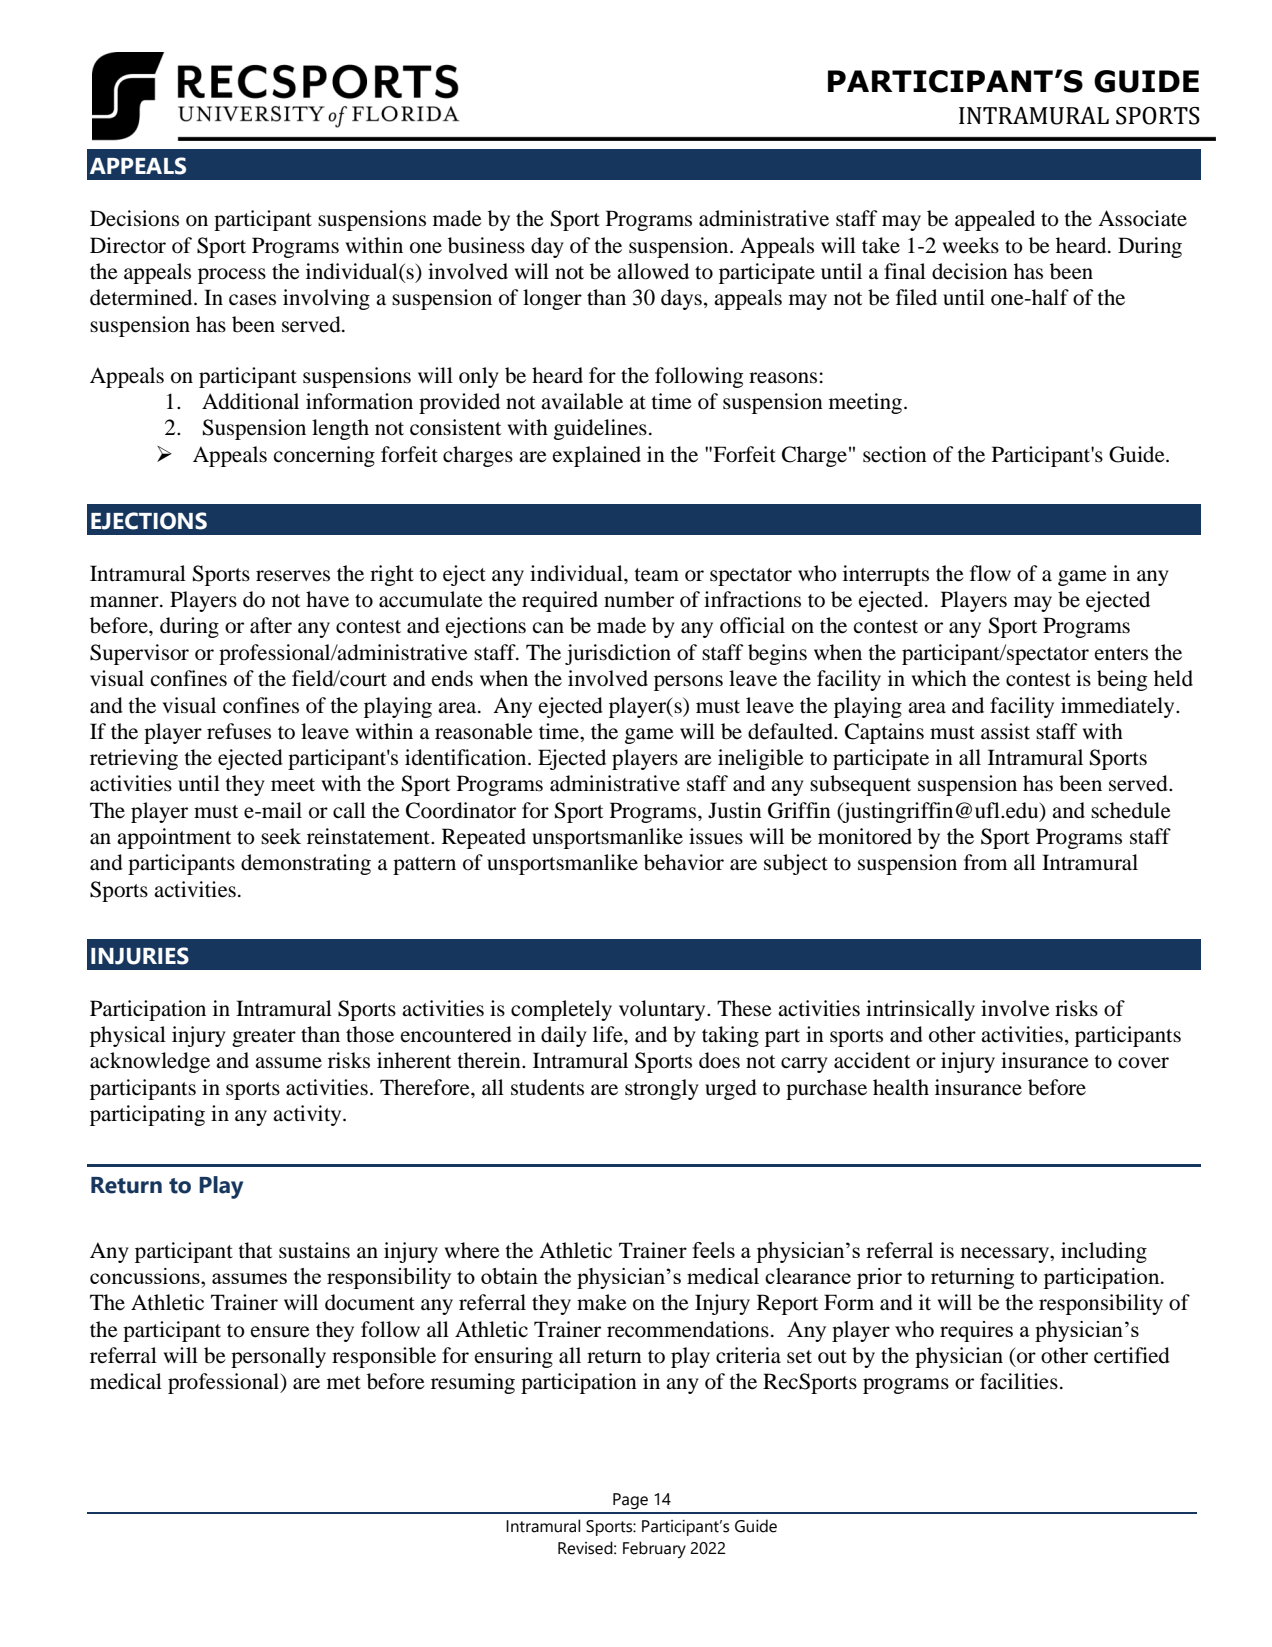  What do you see at coordinates (761, 759) in the screenshot?
I see `ineligible` at bounding box center [761, 759].
